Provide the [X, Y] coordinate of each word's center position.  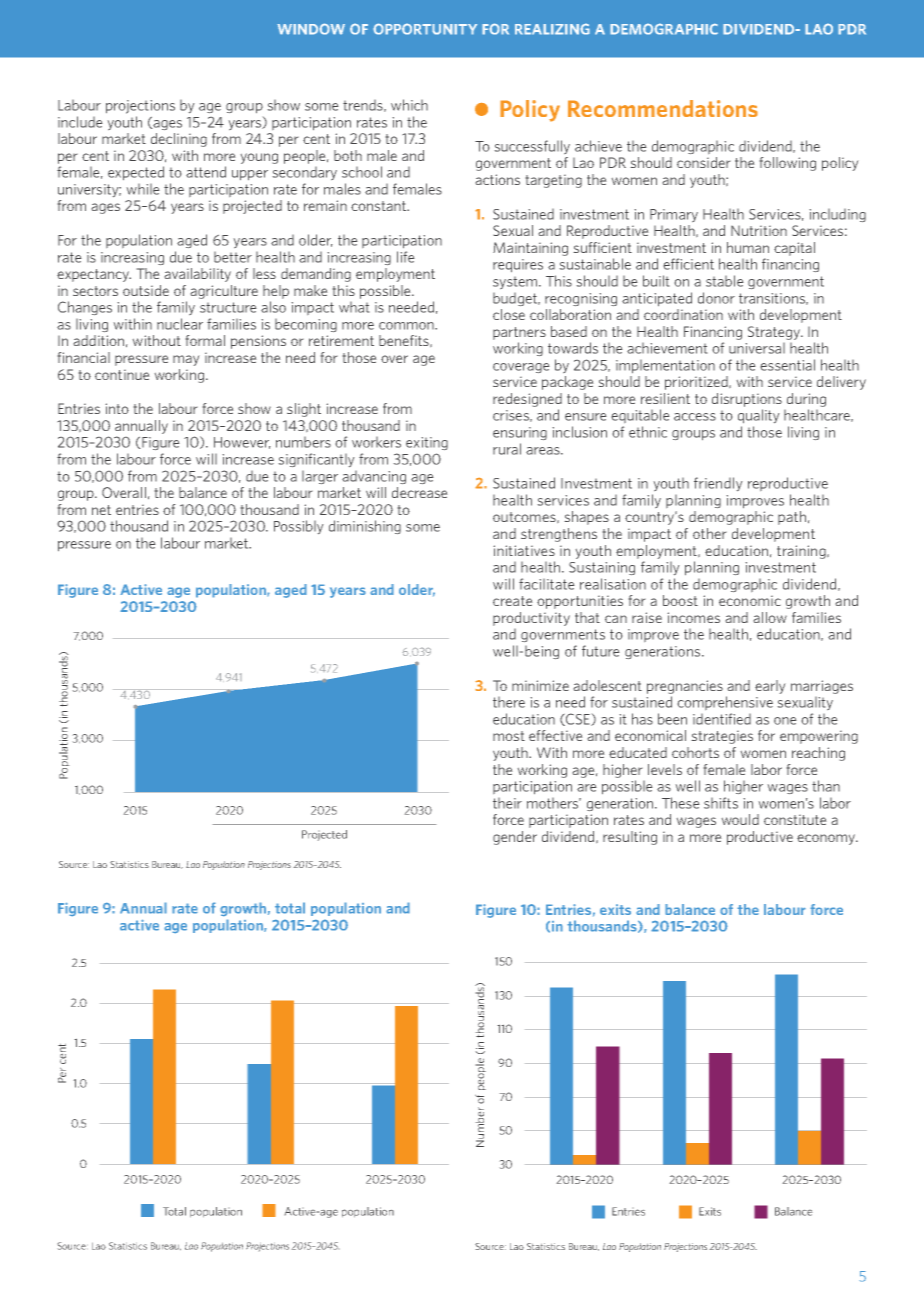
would [740, 819]
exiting [427, 443]
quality [758, 416]
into [117, 408]
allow [770, 617]
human [748, 247]
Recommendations [663, 108]
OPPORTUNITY [425, 29]
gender [515, 838]
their [507, 803]
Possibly [298, 527]
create [512, 601]
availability [198, 275]
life [405, 257]
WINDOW [311, 29]
